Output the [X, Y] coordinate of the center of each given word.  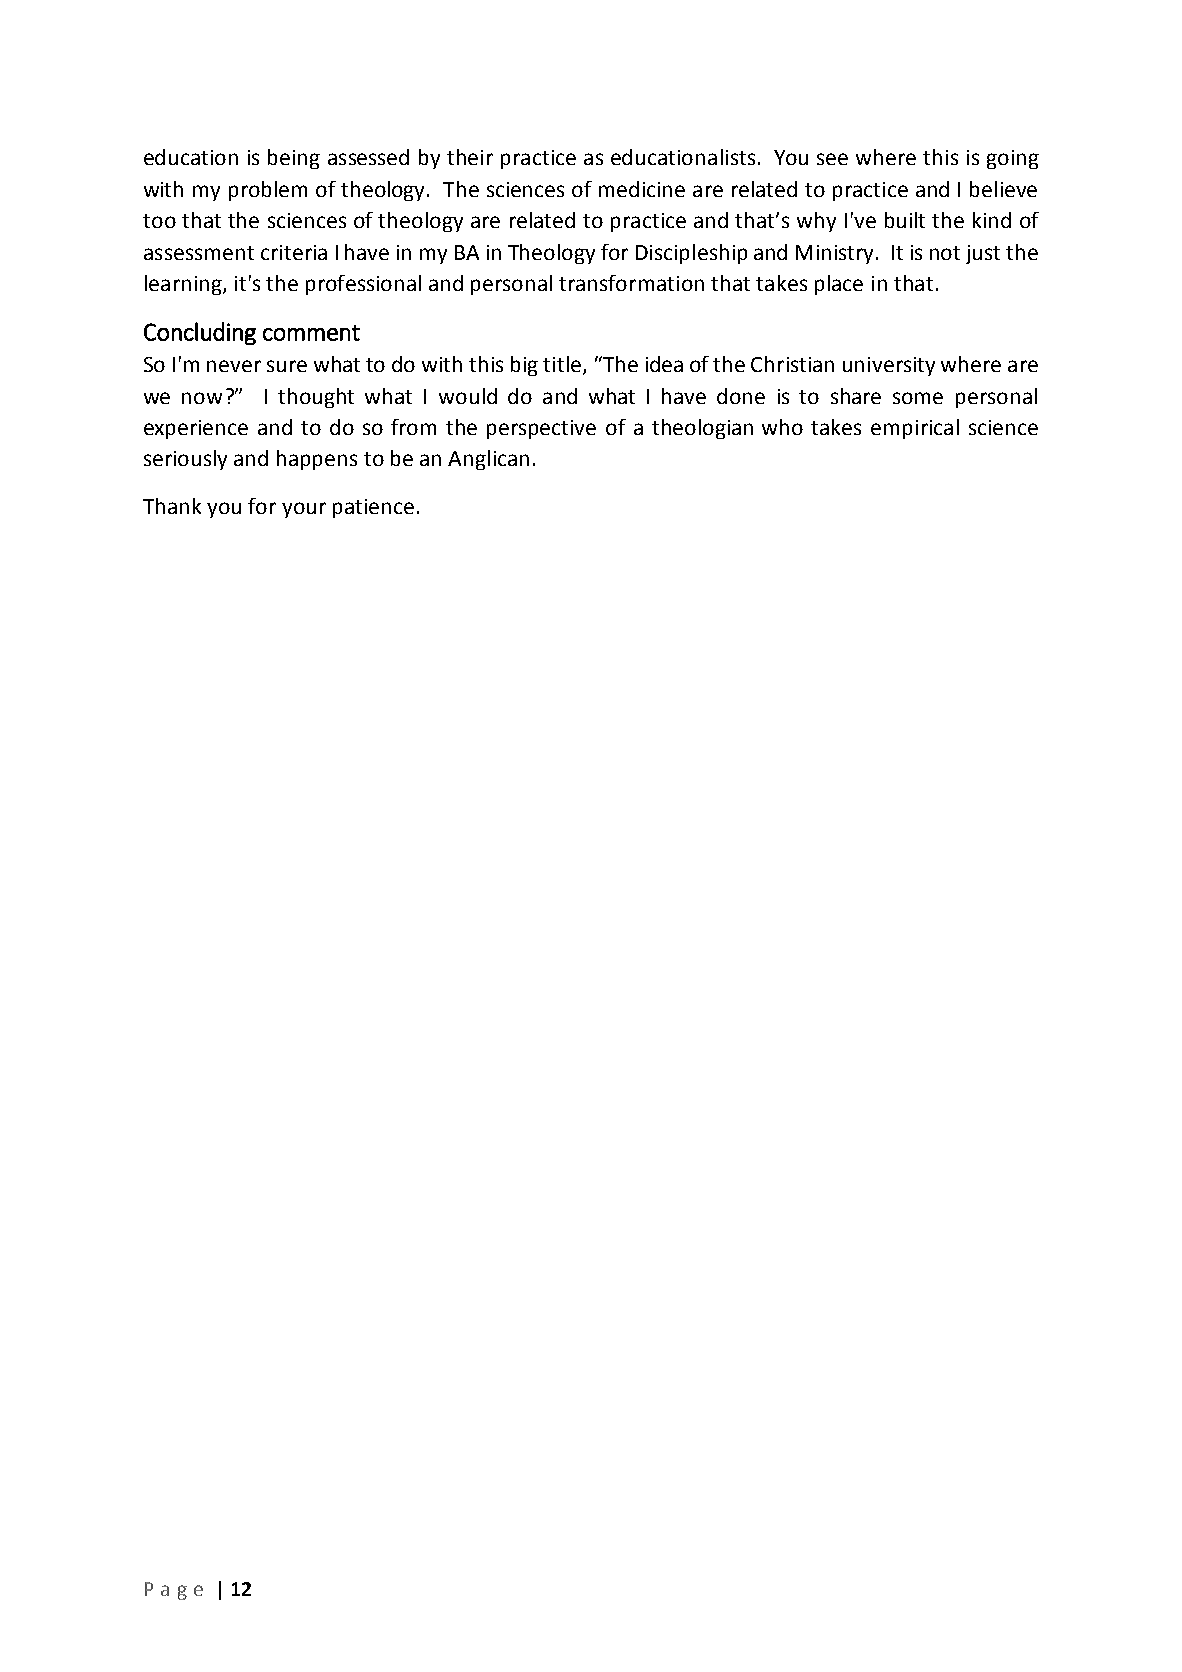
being [294, 159]
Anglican [488, 460]
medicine [642, 189]
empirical [915, 429]
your [304, 510]
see [832, 159]
